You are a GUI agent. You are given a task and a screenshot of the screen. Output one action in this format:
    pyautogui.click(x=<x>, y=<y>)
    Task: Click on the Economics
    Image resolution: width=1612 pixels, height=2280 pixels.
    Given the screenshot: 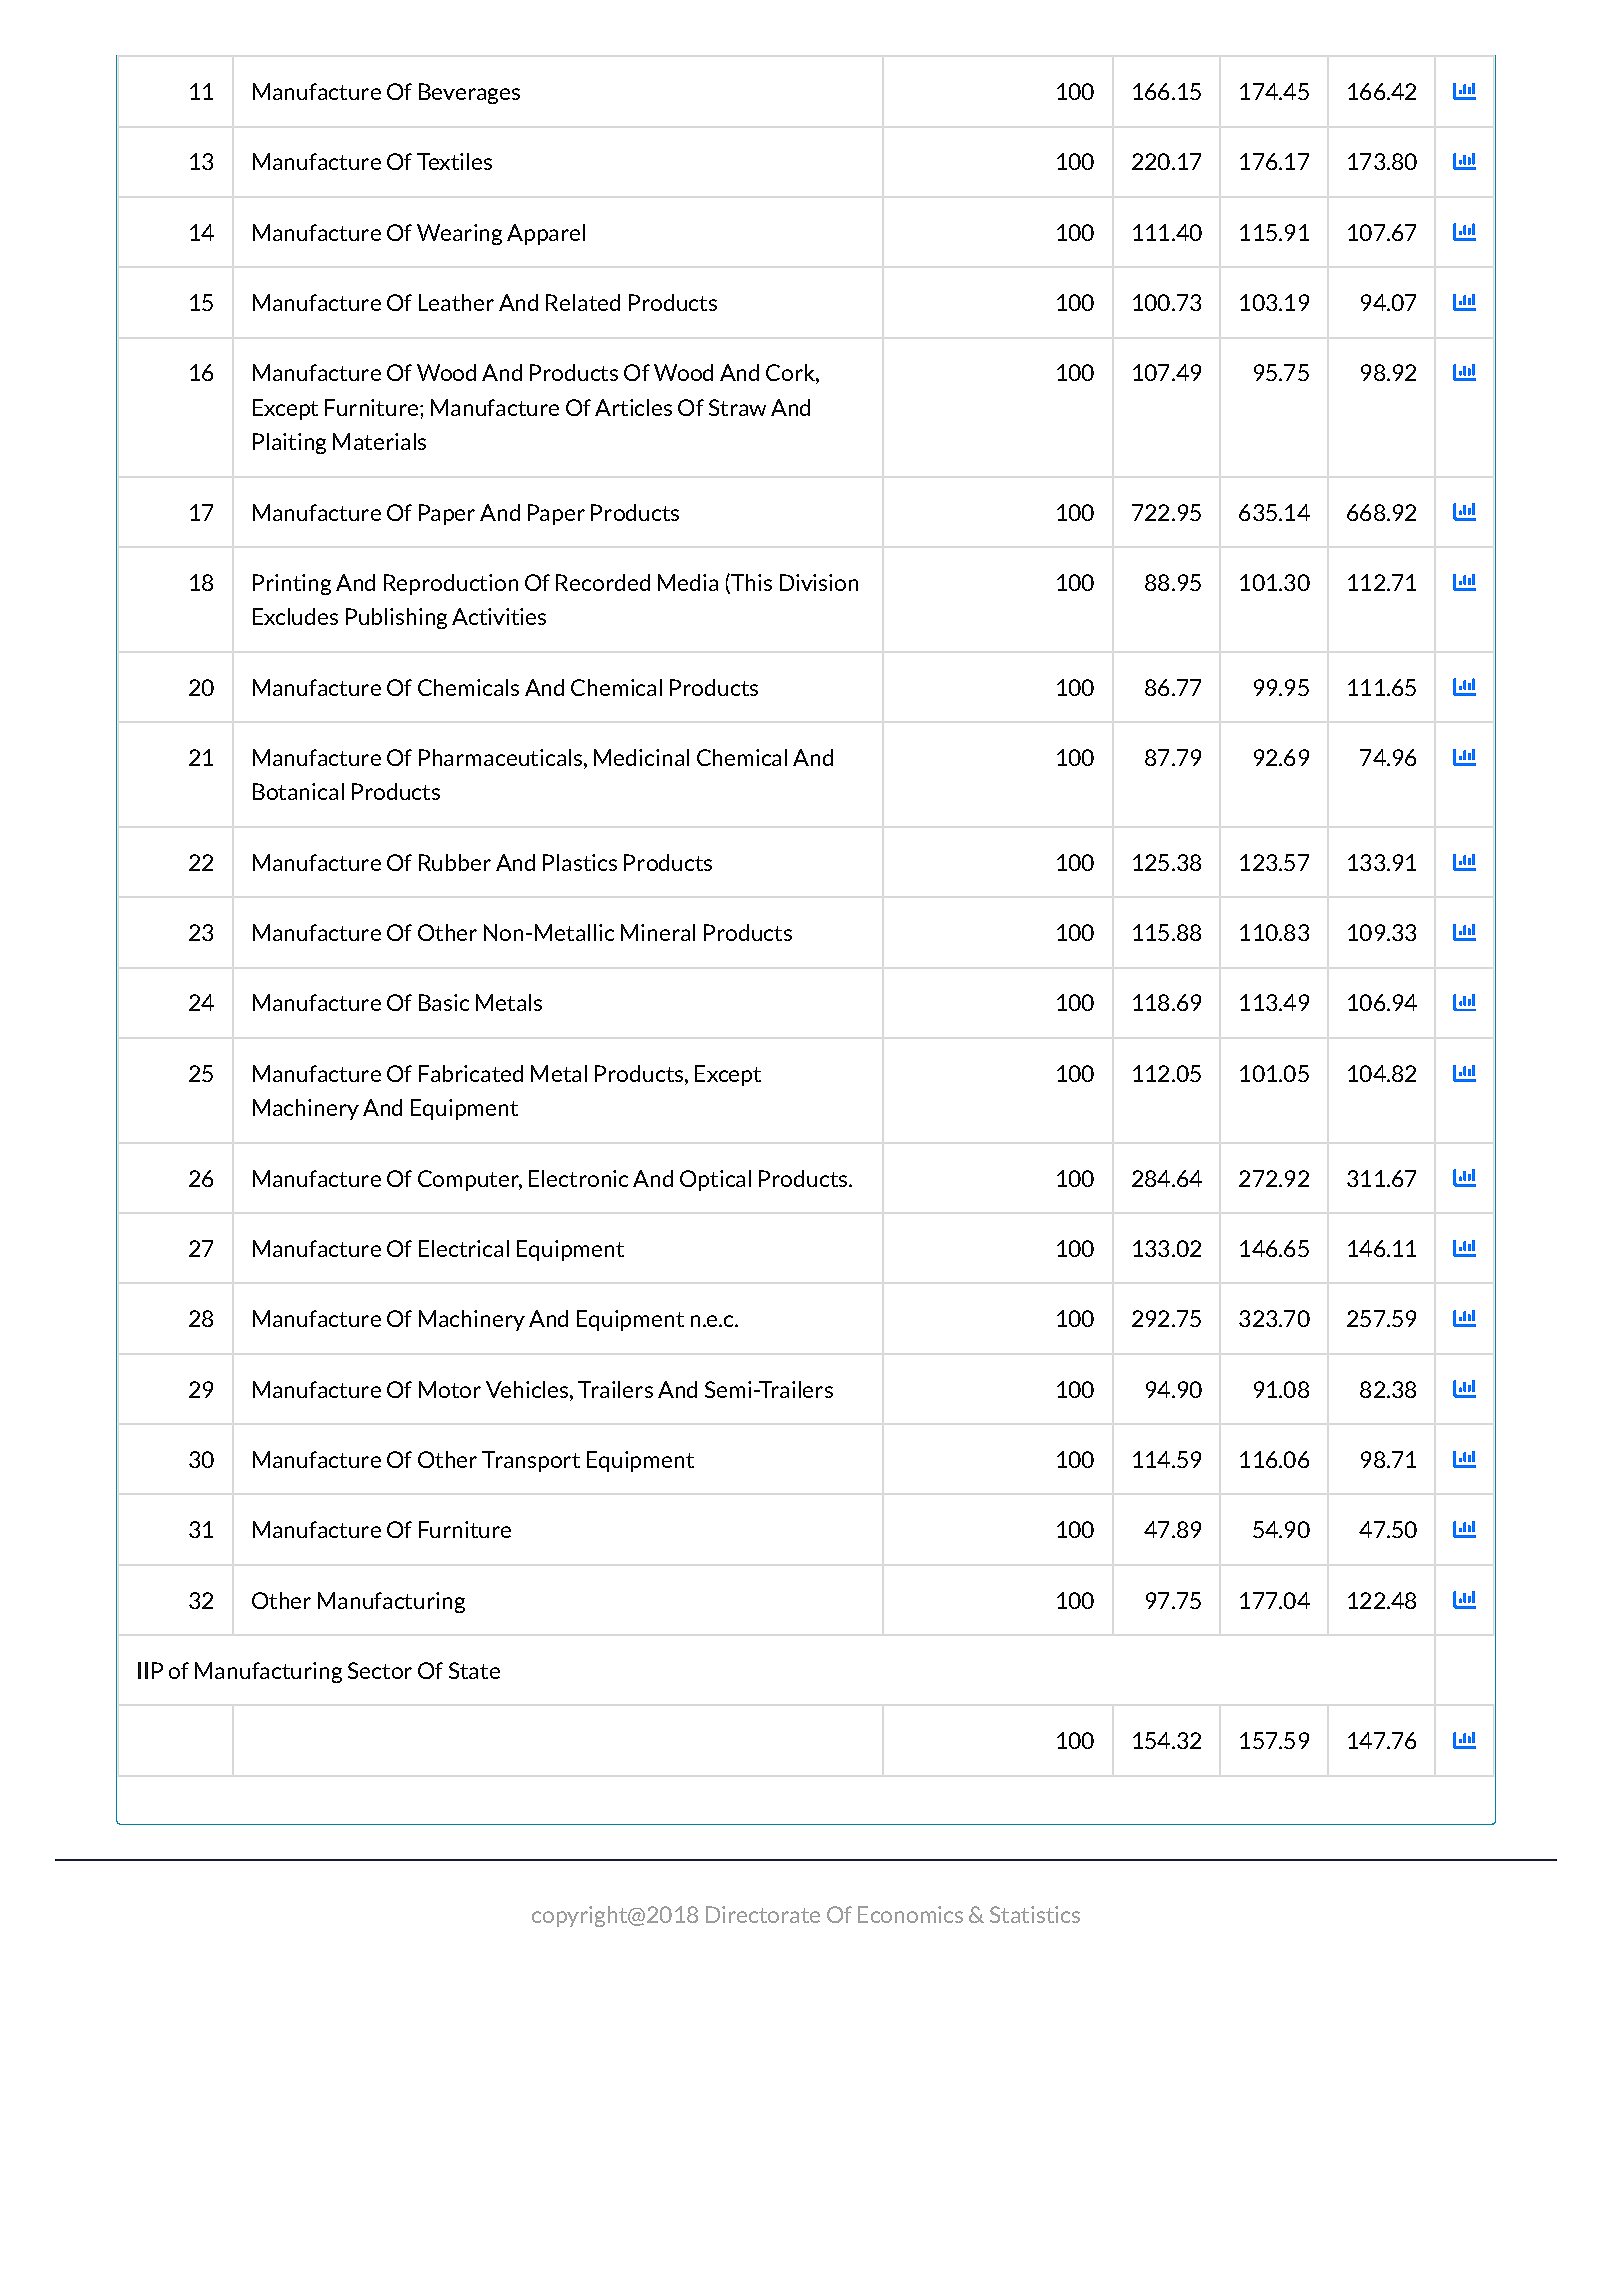 What is the action you would take?
    pyautogui.click(x=910, y=1914)
